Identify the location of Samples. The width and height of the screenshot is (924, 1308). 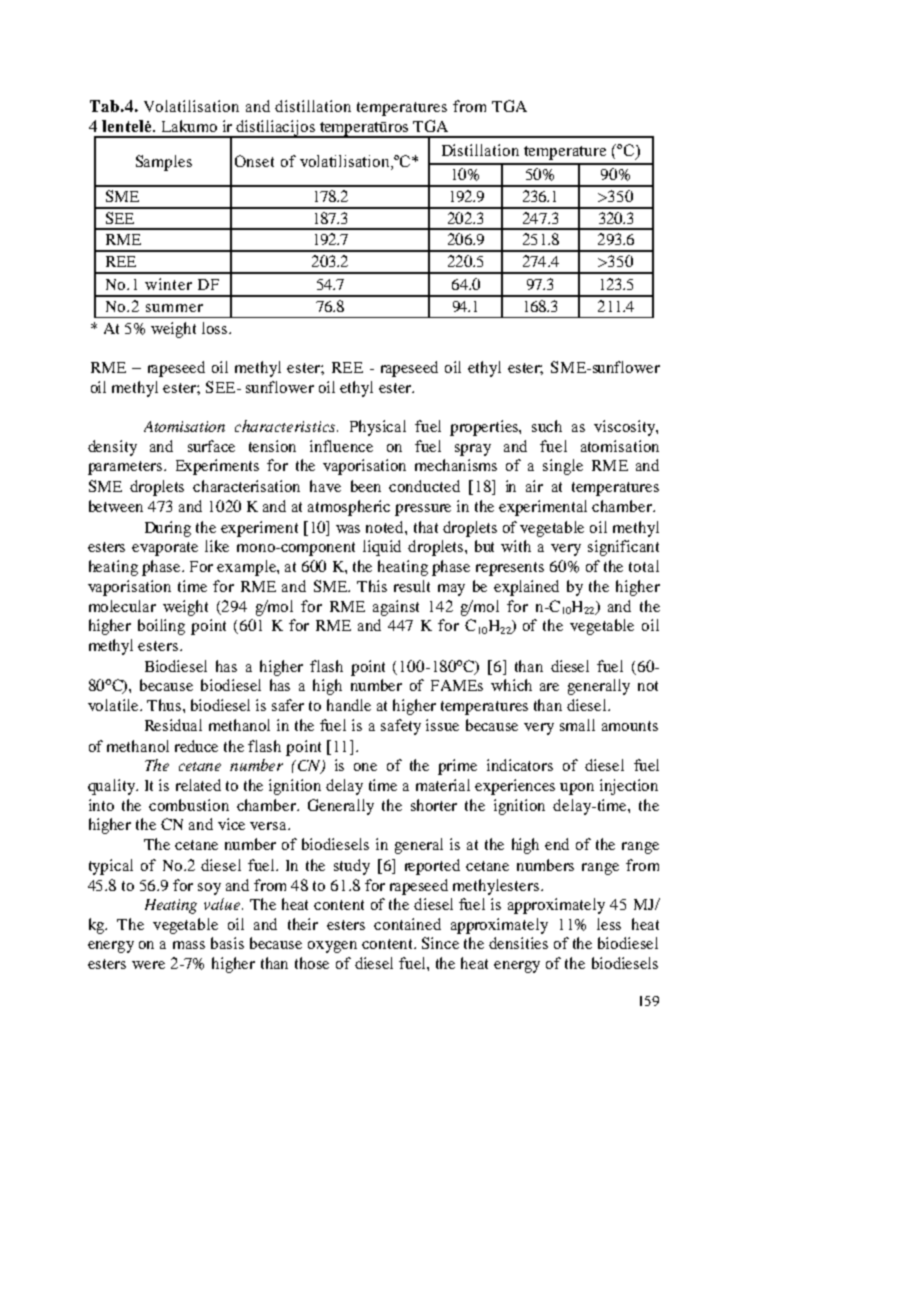
(164, 163).
